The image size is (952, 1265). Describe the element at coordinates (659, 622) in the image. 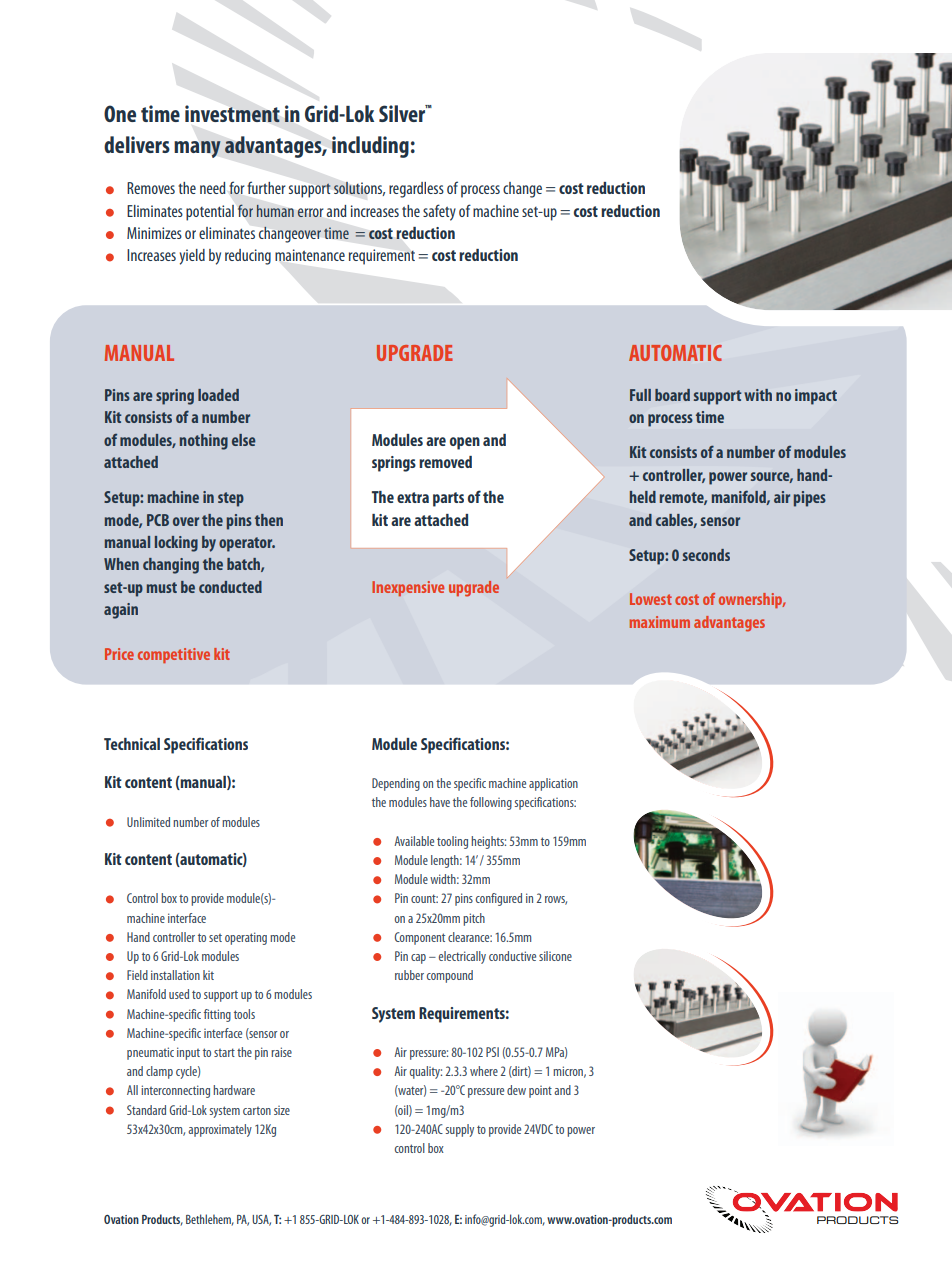

I see `maximum` at that location.
